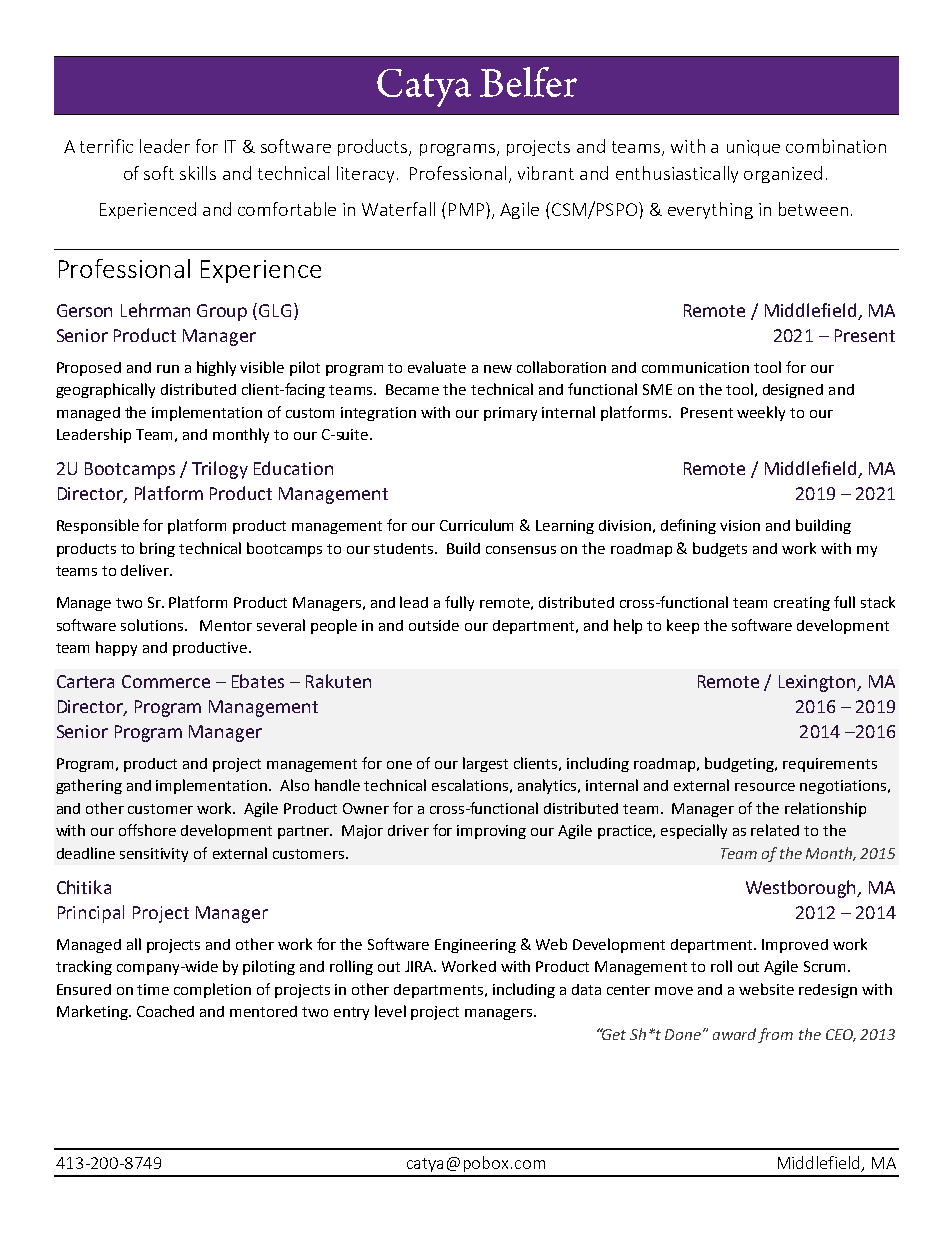 The height and width of the screenshot is (1233, 952). What do you see at coordinates (546, 173) in the screenshot?
I see `vibrant` at bounding box center [546, 173].
